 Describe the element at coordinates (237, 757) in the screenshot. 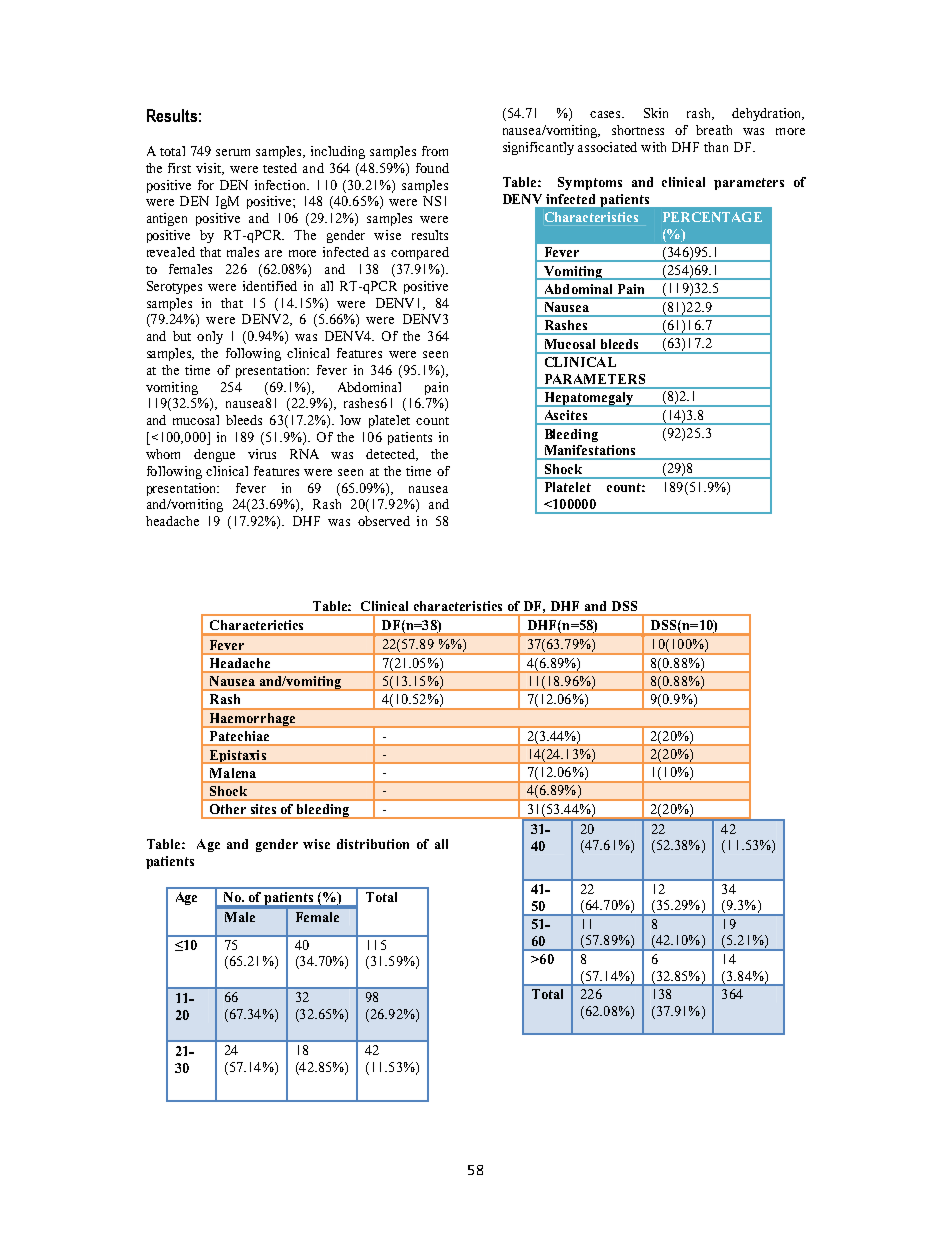

I see `Epistaxis` at that location.
